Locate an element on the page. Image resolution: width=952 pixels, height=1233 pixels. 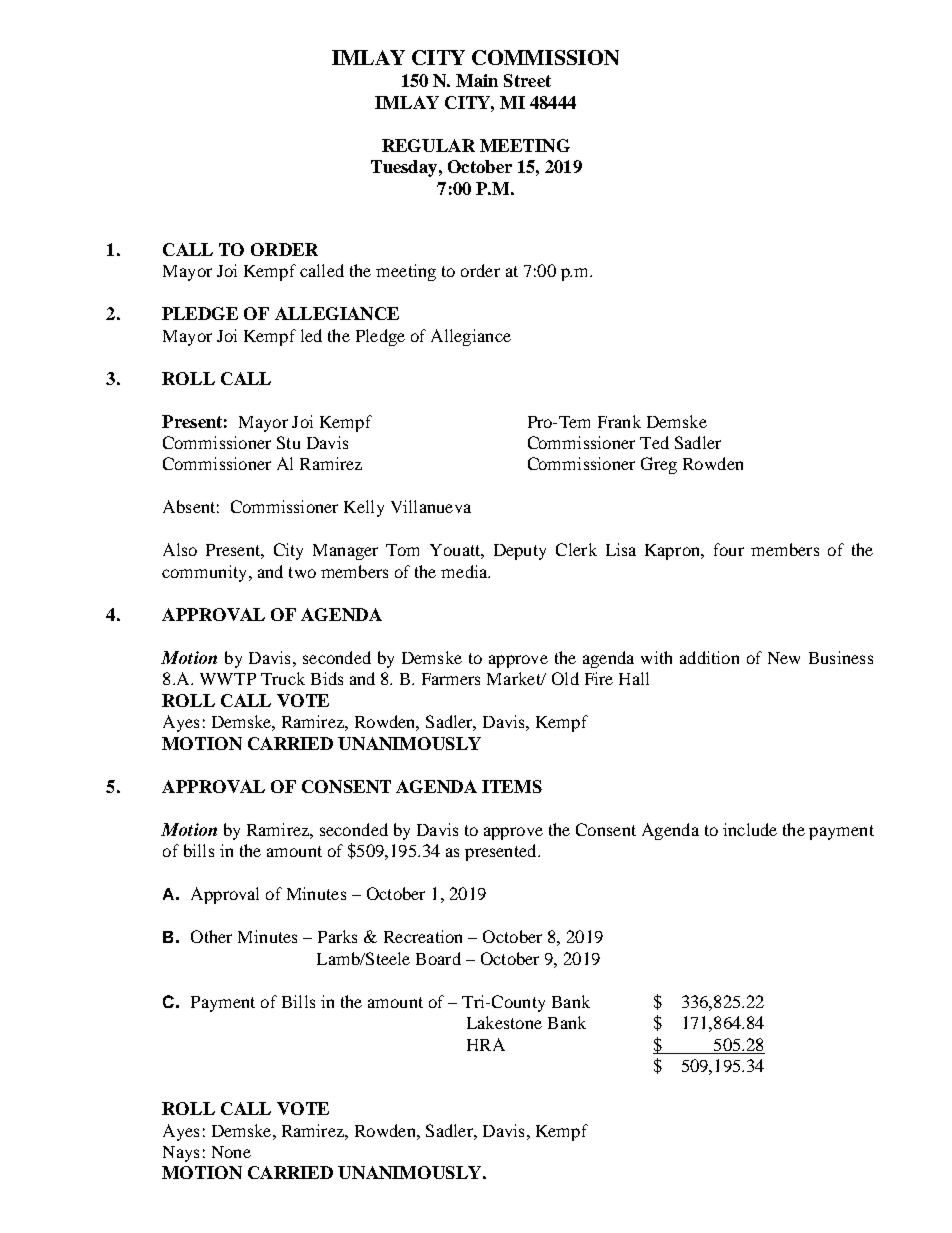
Street is located at coordinates (527, 80).
